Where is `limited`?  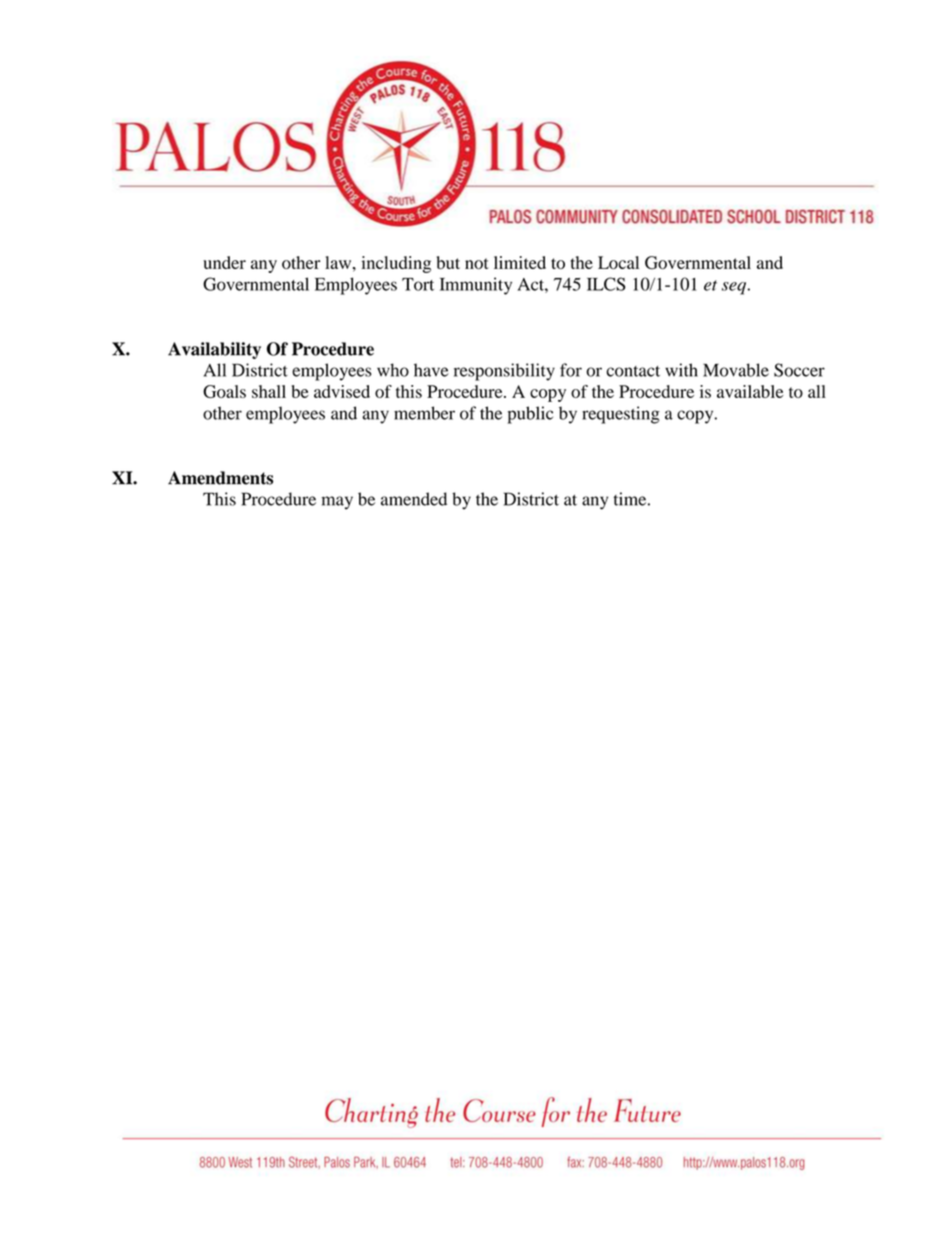 limited is located at coordinates (520, 262).
